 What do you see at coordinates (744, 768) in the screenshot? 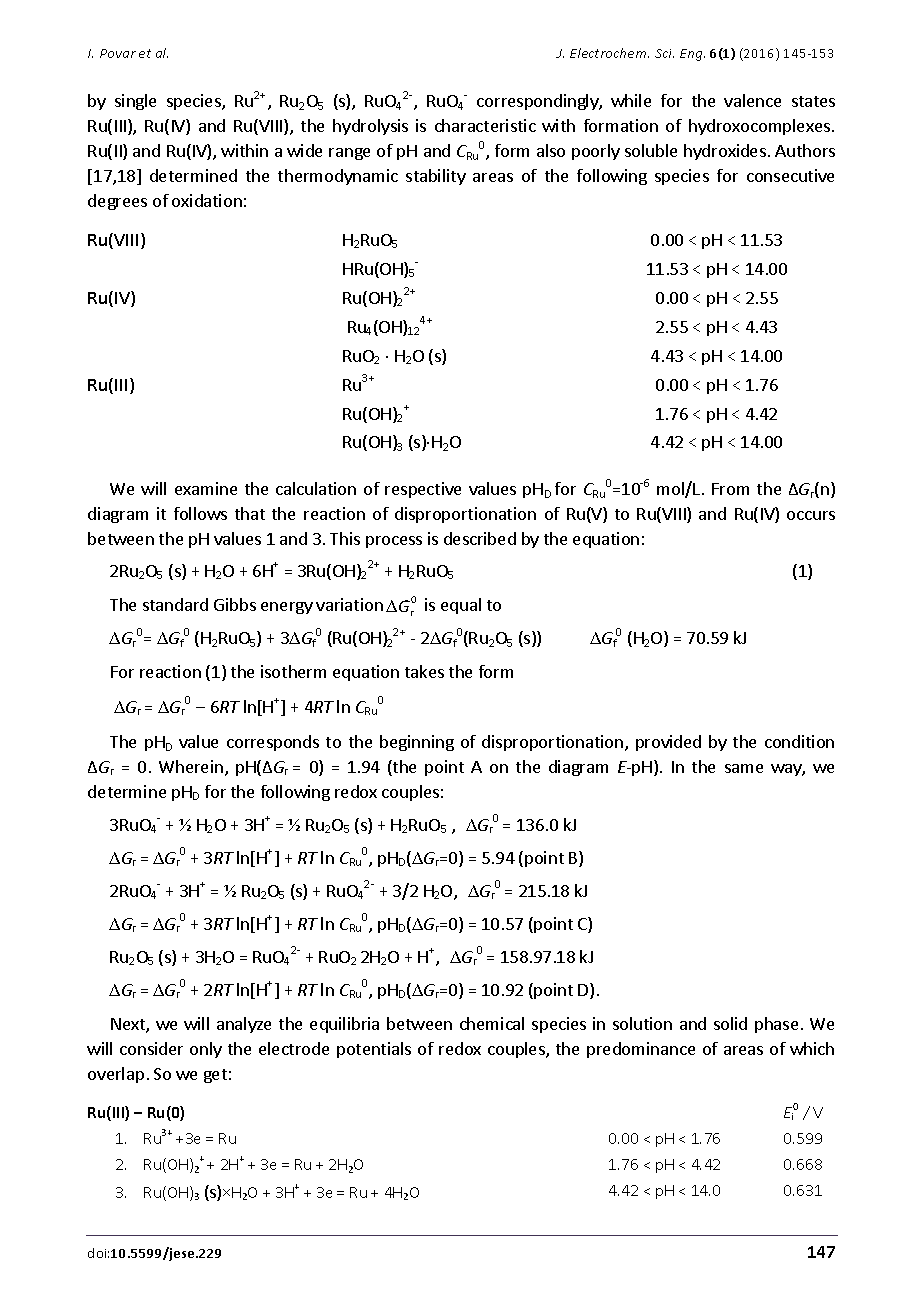
I see `same` at bounding box center [744, 768].
